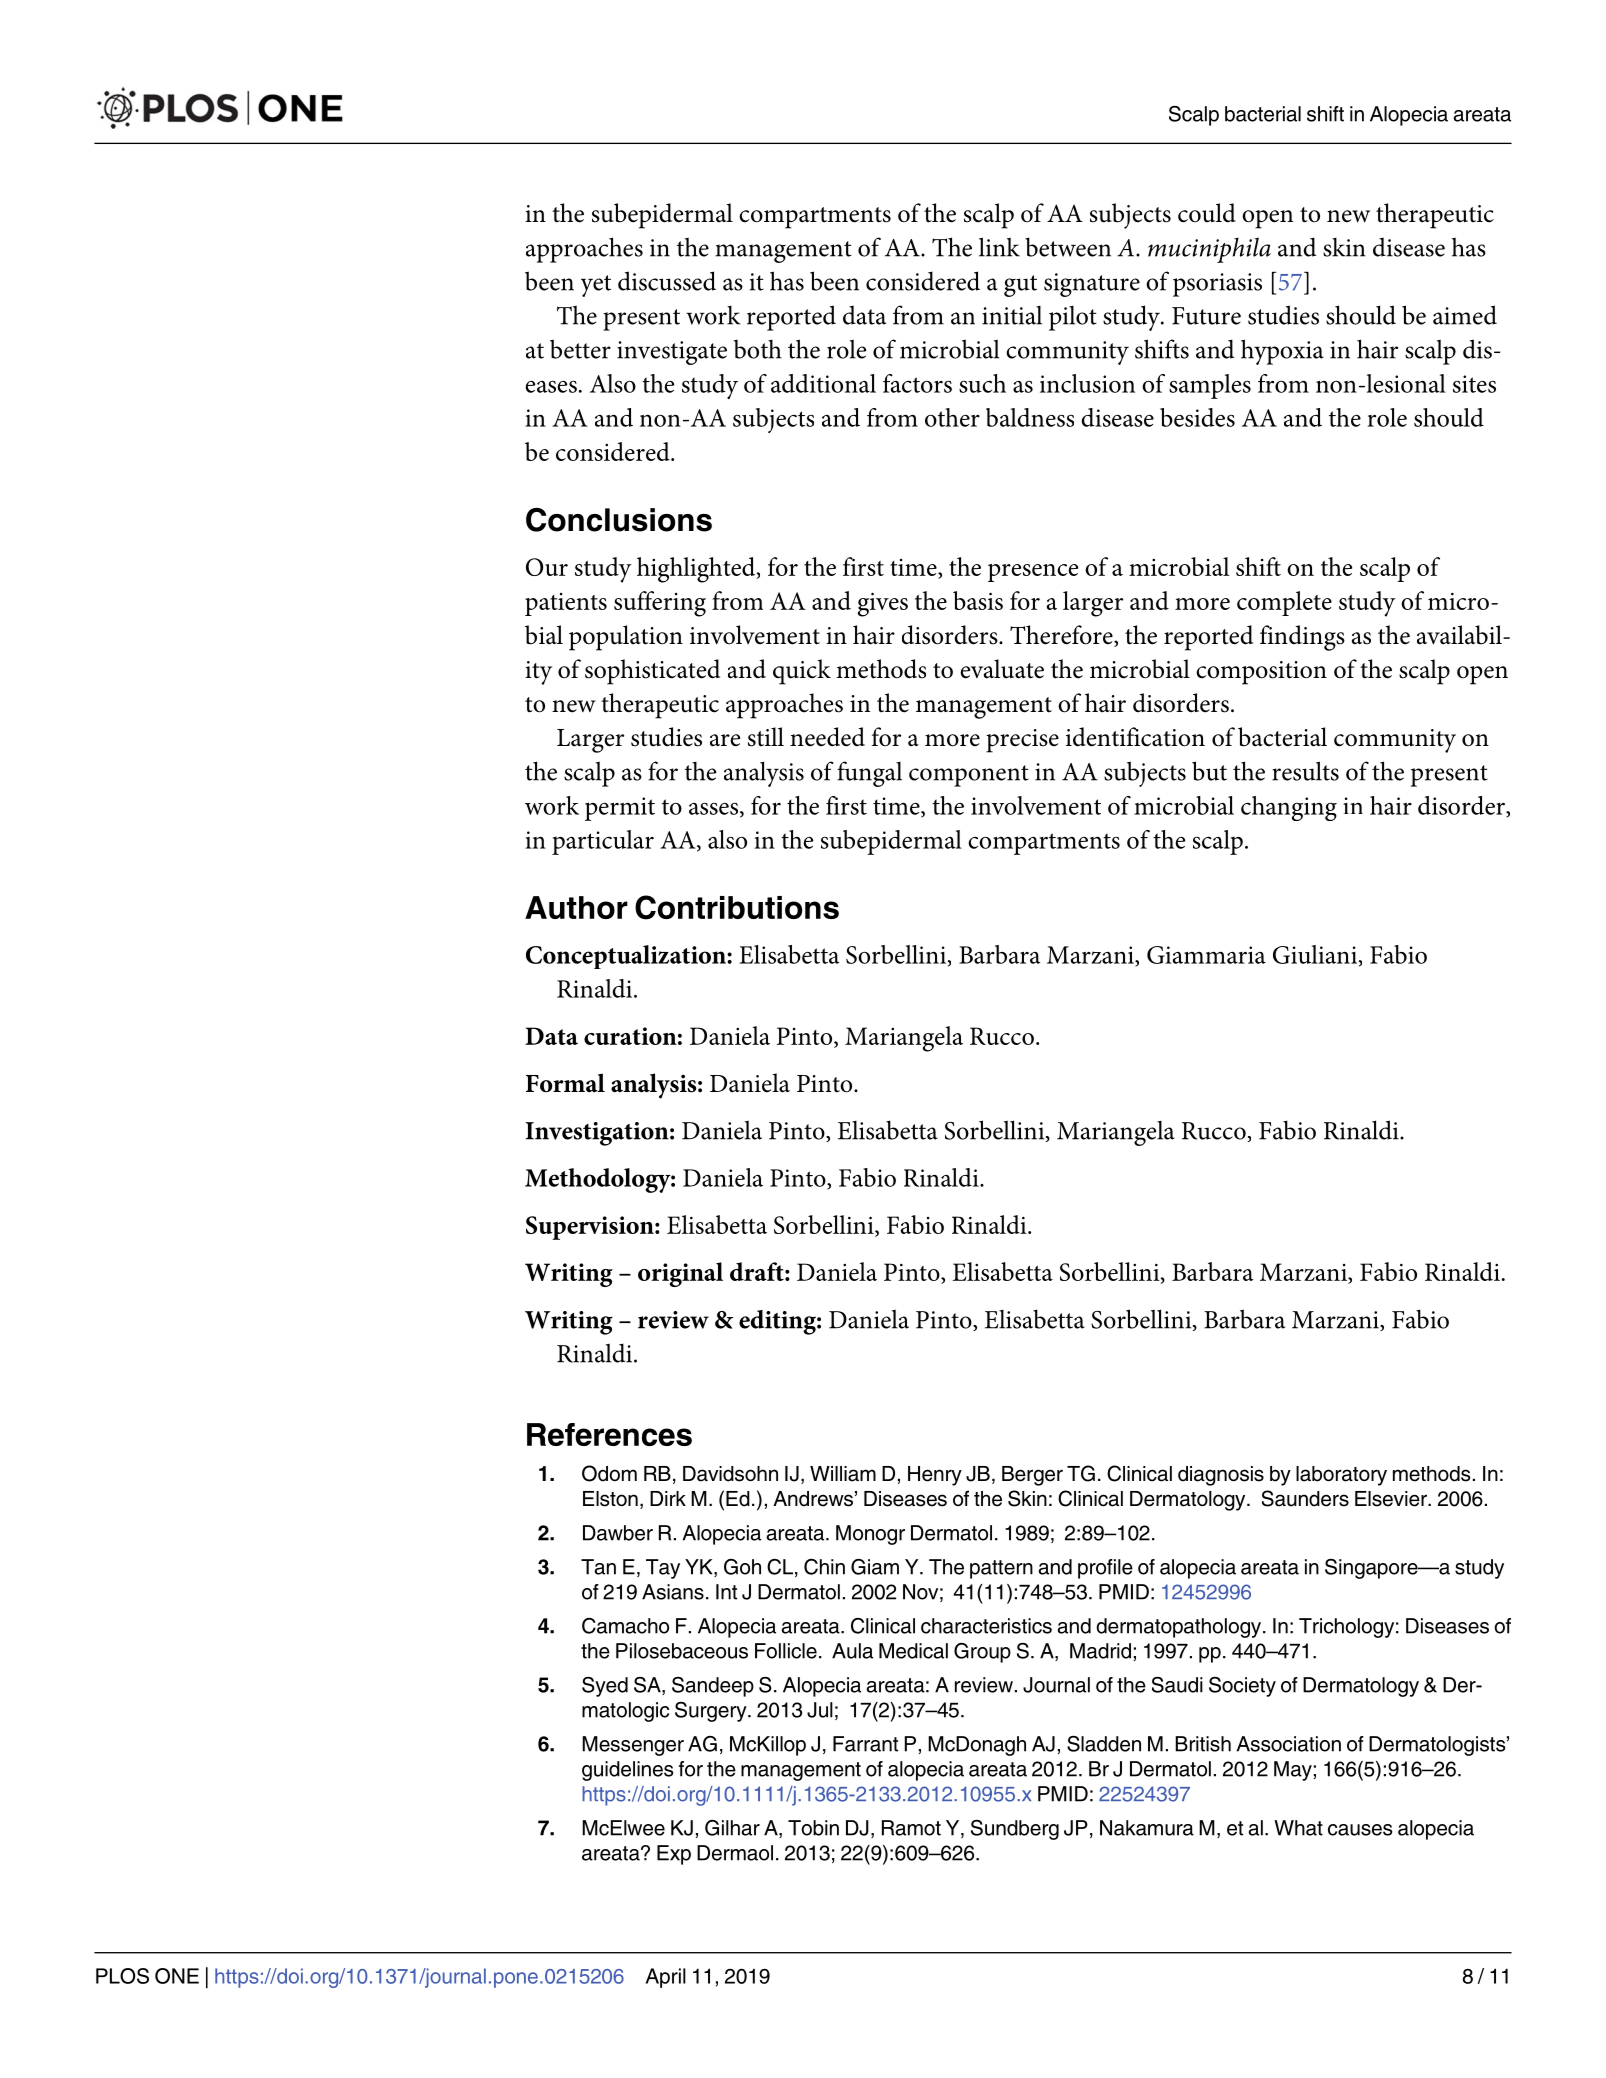 The height and width of the page is (2078, 1606). Describe the element at coordinates (869, 774) in the page. I see `fungal` at that location.
